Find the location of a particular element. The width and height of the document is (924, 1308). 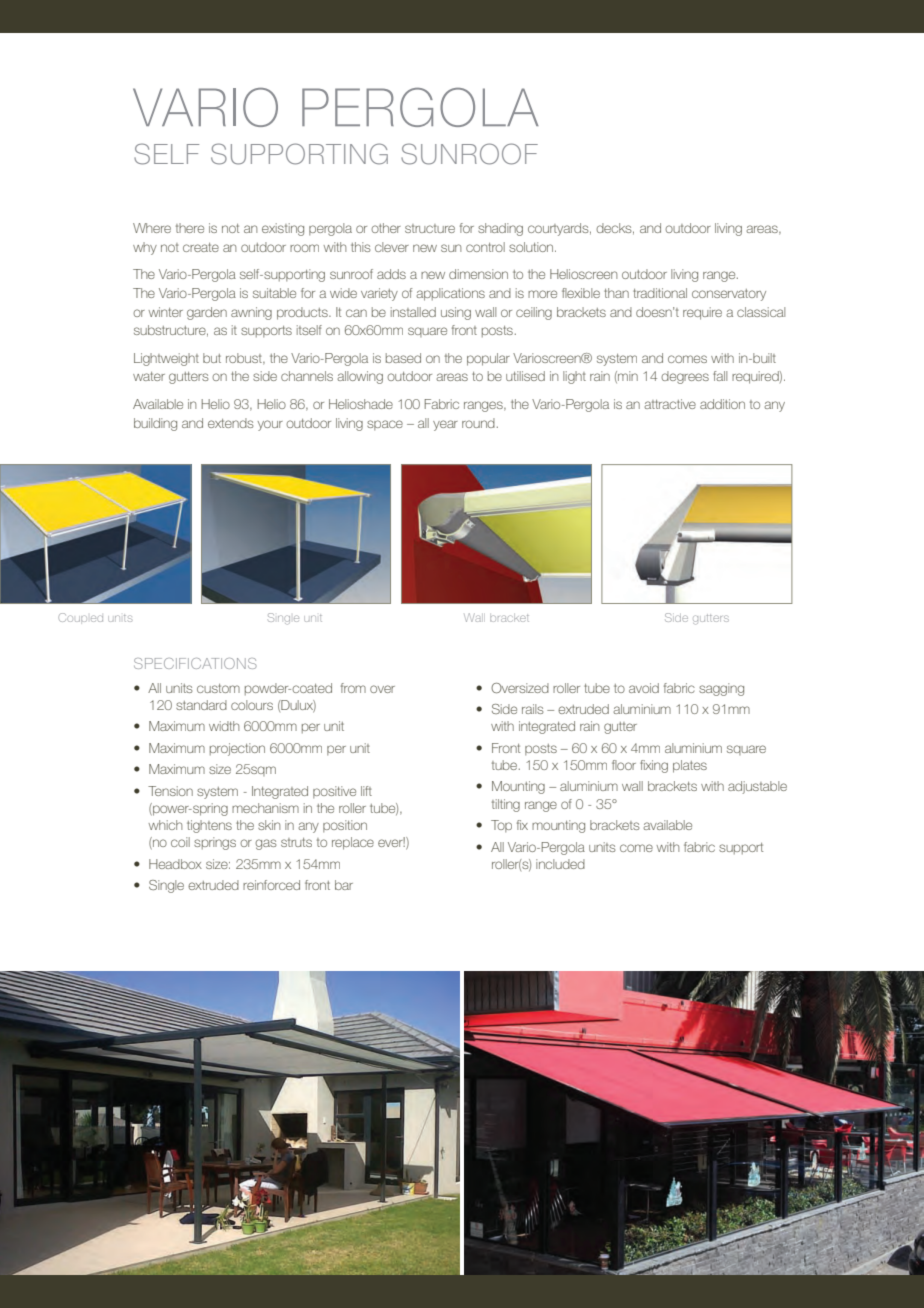

from is located at coordinates (353, 688).
